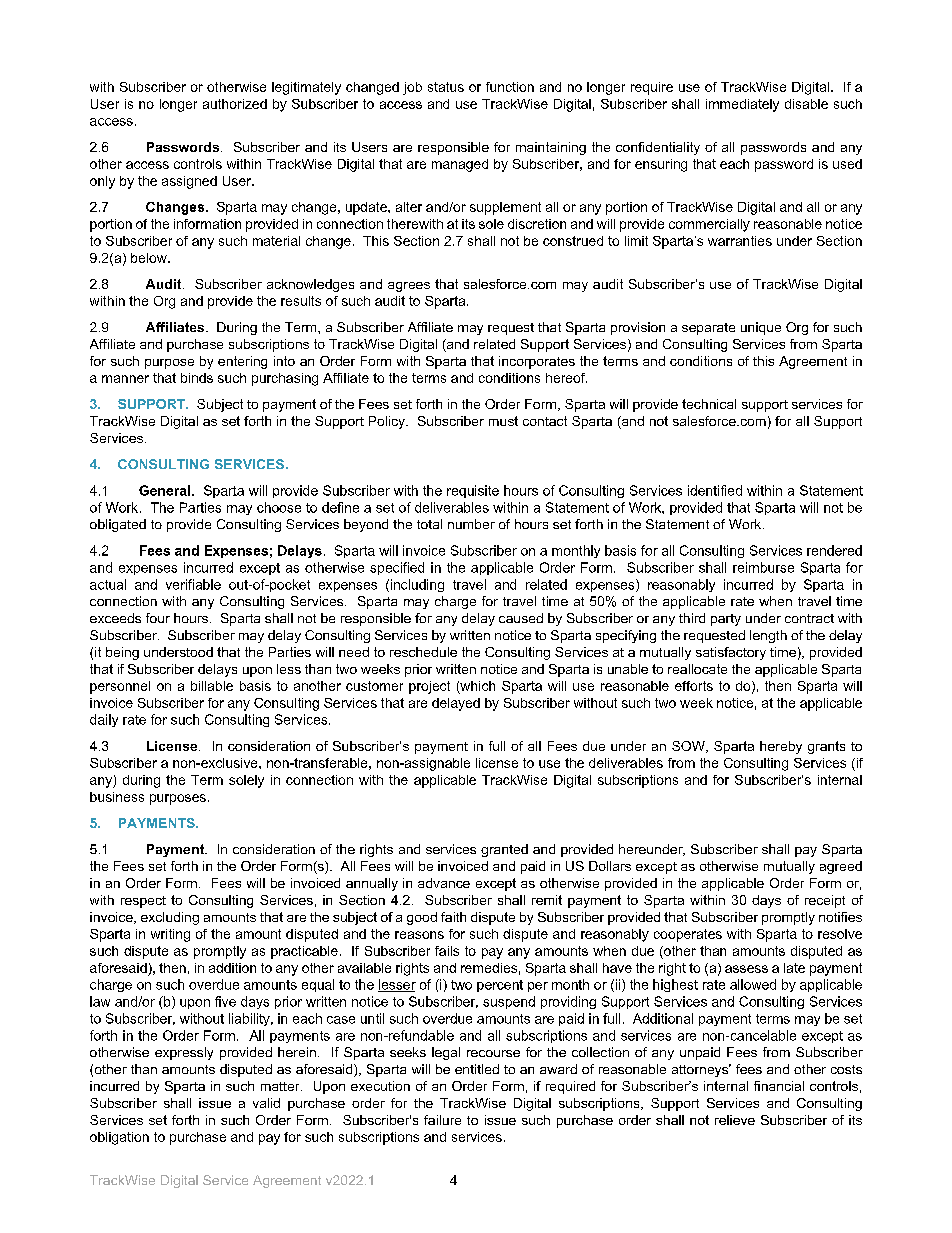 This page has height=1233, width=952. What do you see at coordinates (726, 620) in the page?
I see `party` at bounding box center [726, 620].
